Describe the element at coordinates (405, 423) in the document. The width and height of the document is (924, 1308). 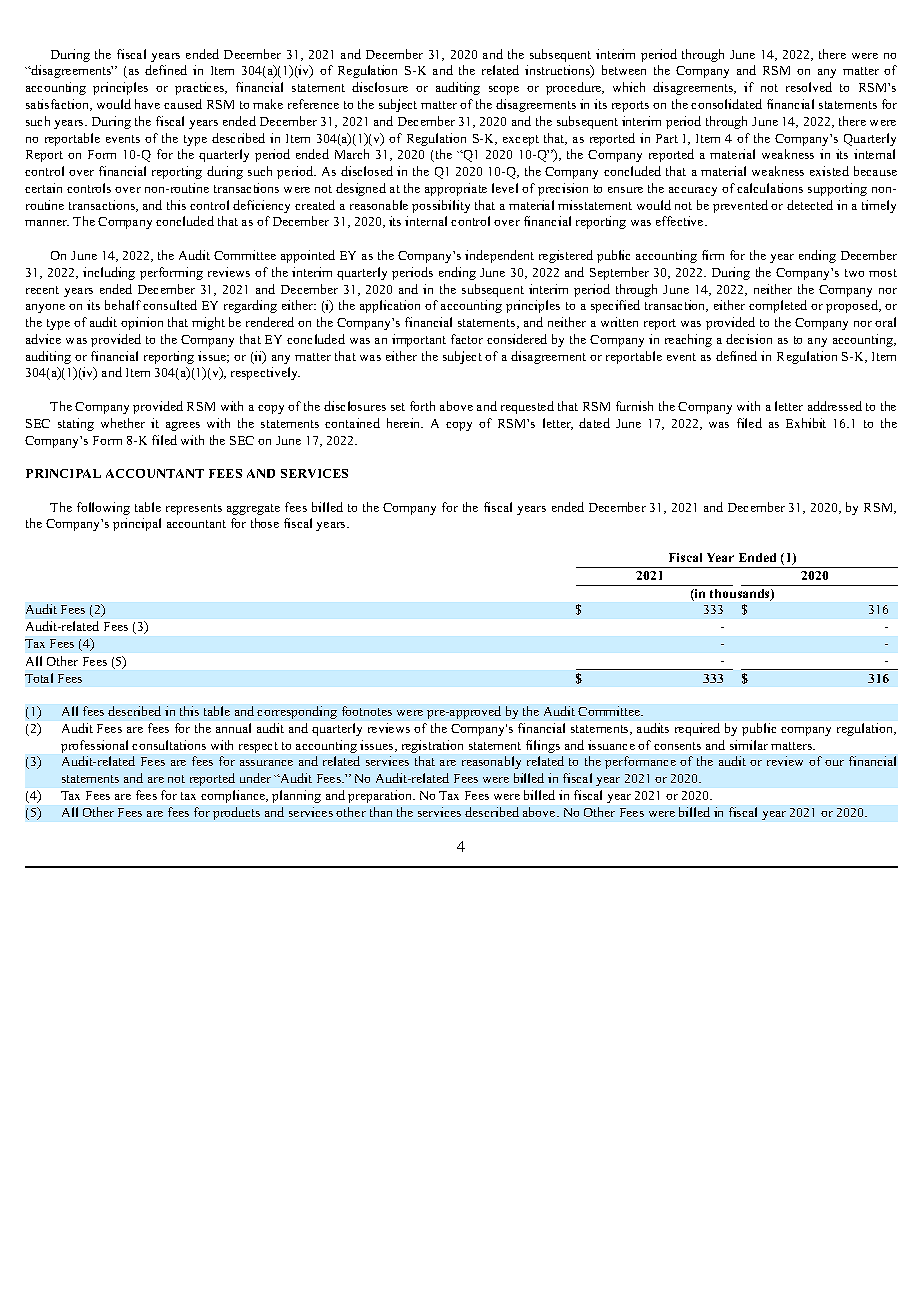
I see `herein` at that location.
